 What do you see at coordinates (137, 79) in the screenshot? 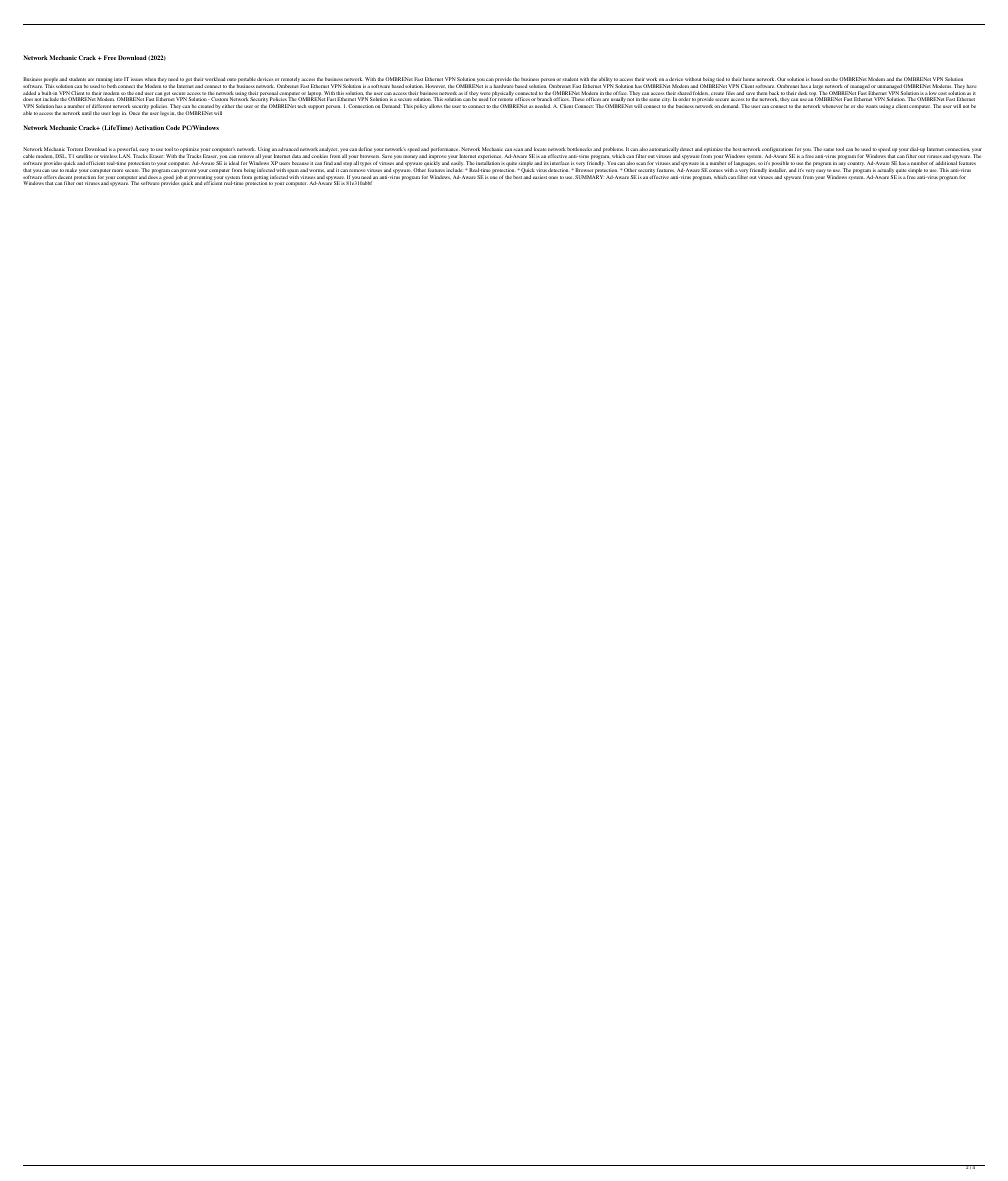
I see `issues` at bounding box center [137, 79].
